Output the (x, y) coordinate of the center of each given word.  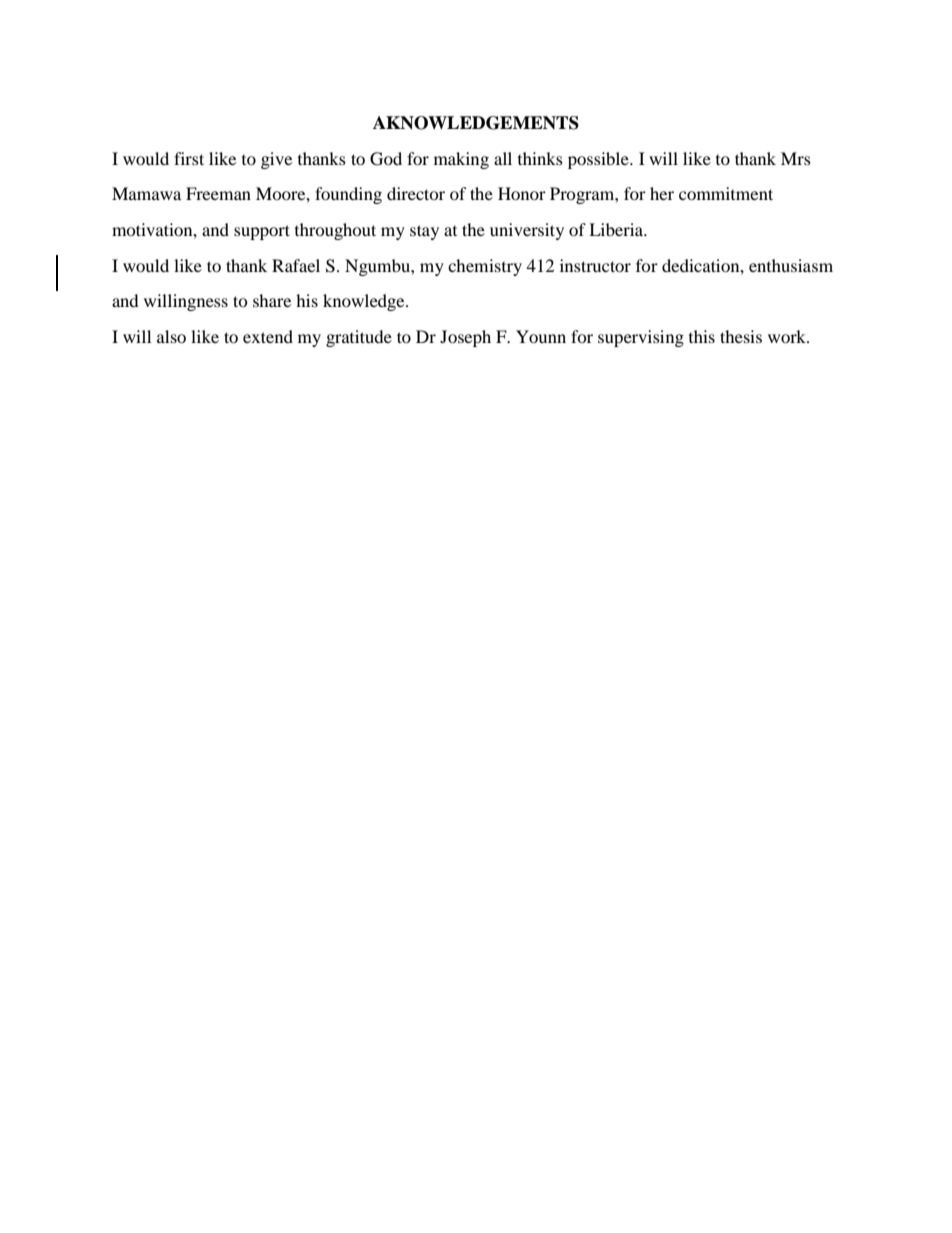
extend (268, 336)
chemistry (485, 267)
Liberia (617, 229)
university (527, 231)
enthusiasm (791, 265)
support (262, 232)
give (276, 160)
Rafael (296, 265)
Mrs (796, 158)
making (461, 160)
